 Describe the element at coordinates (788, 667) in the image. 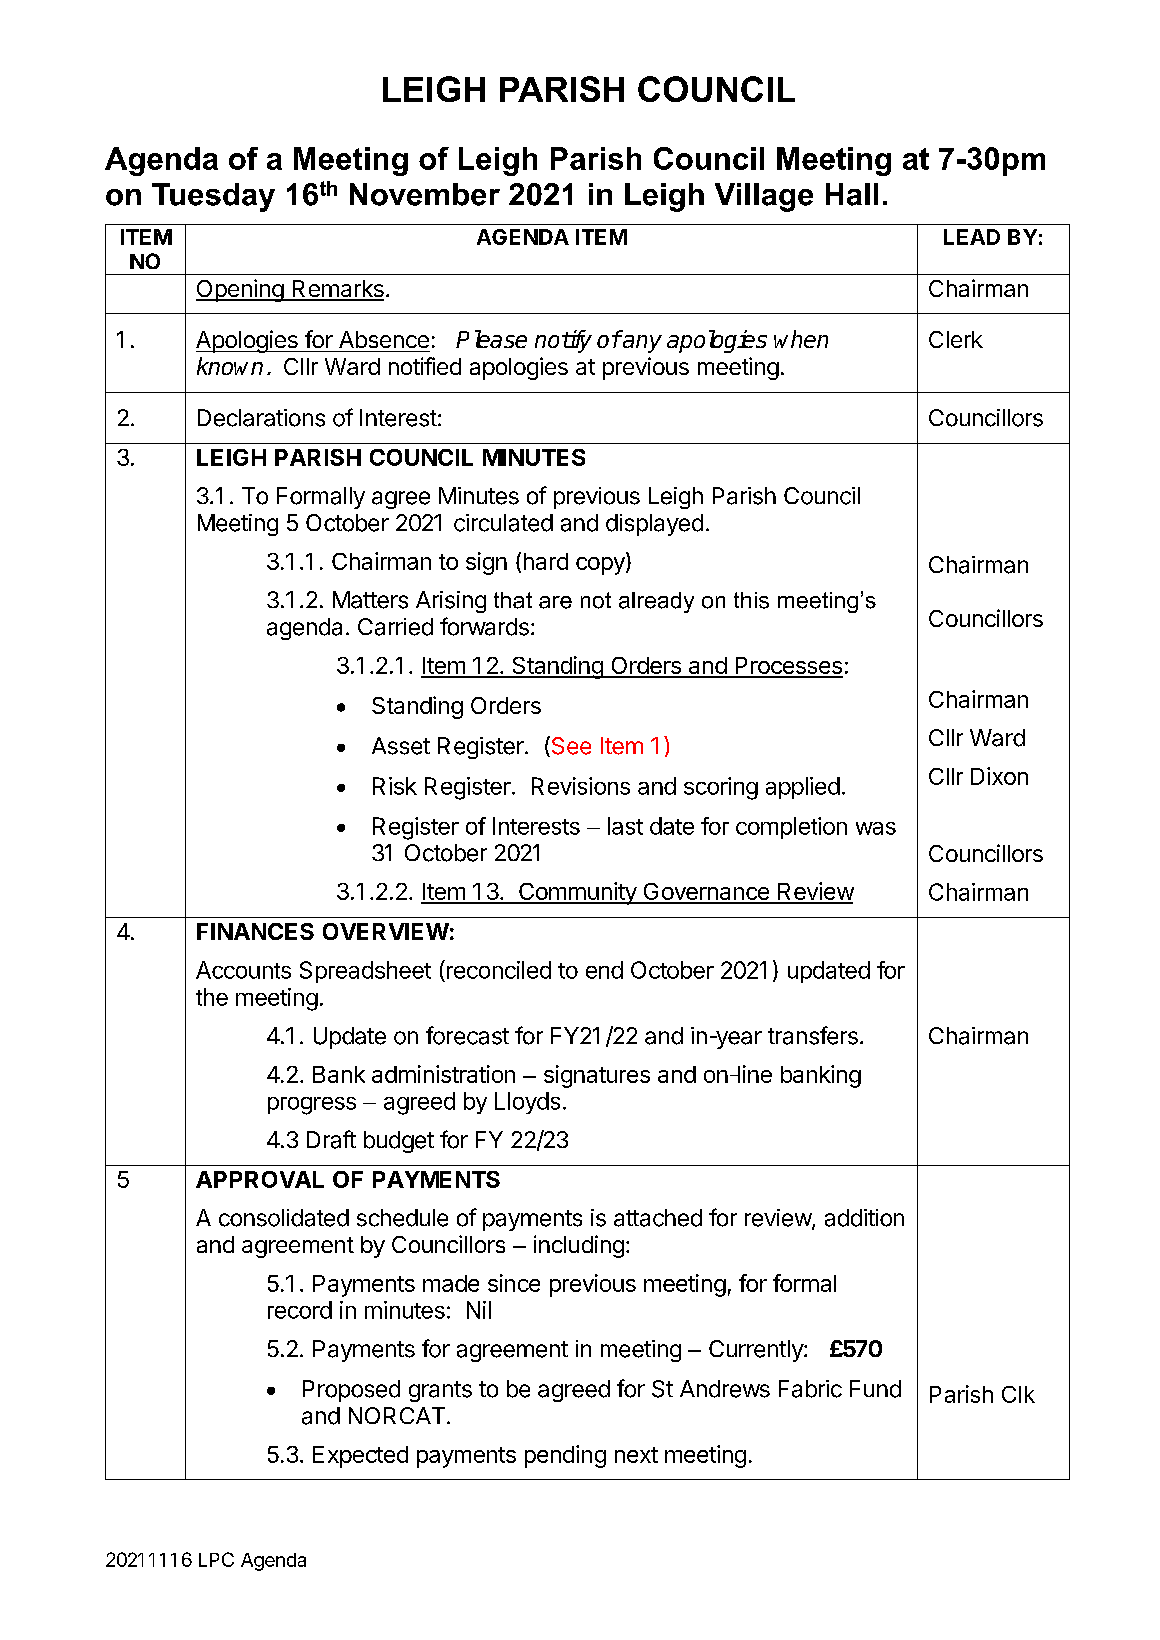

I see `Processes` at that location.
